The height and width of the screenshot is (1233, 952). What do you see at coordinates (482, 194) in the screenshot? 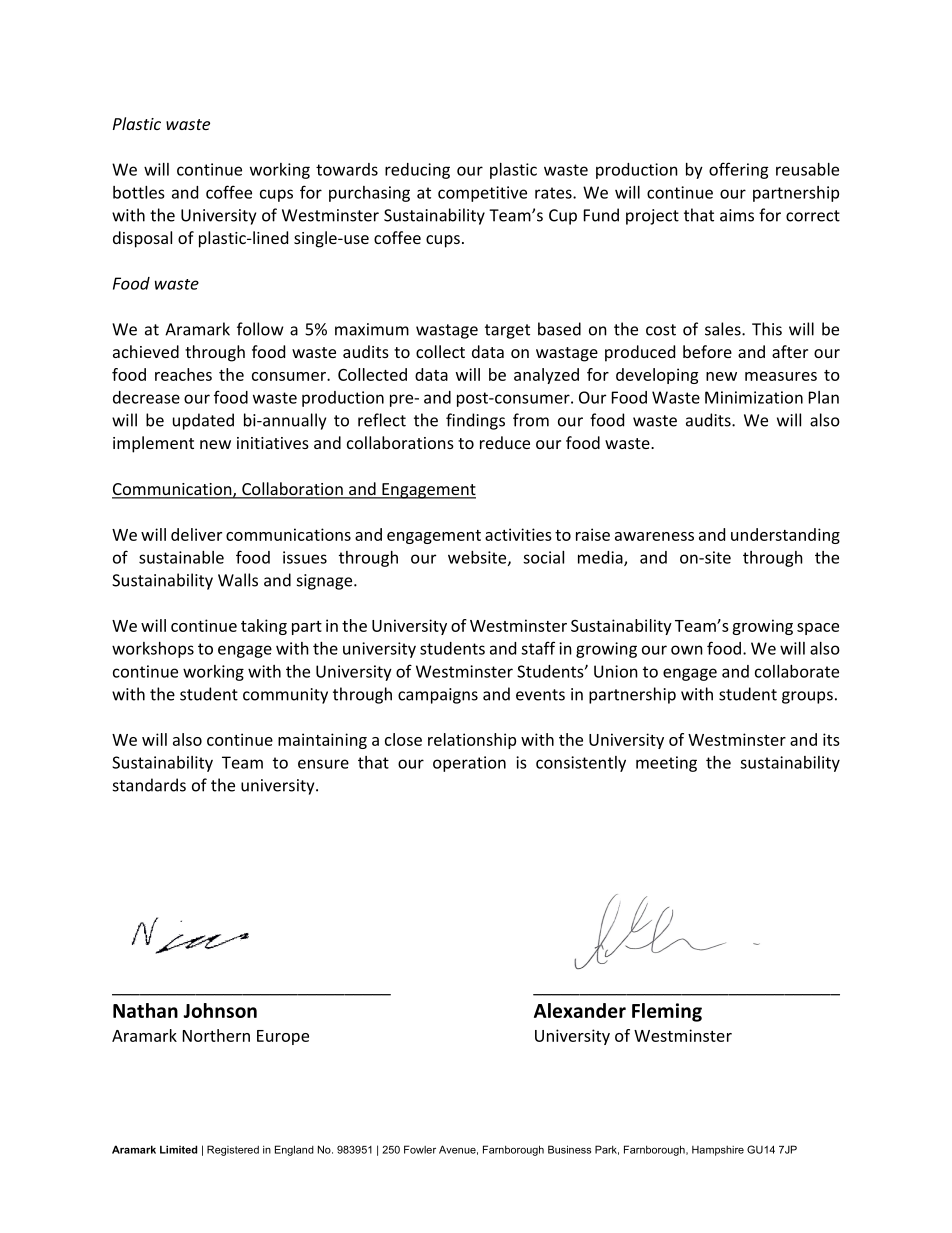
I see `competitive` at bounding box center [482, 194].
